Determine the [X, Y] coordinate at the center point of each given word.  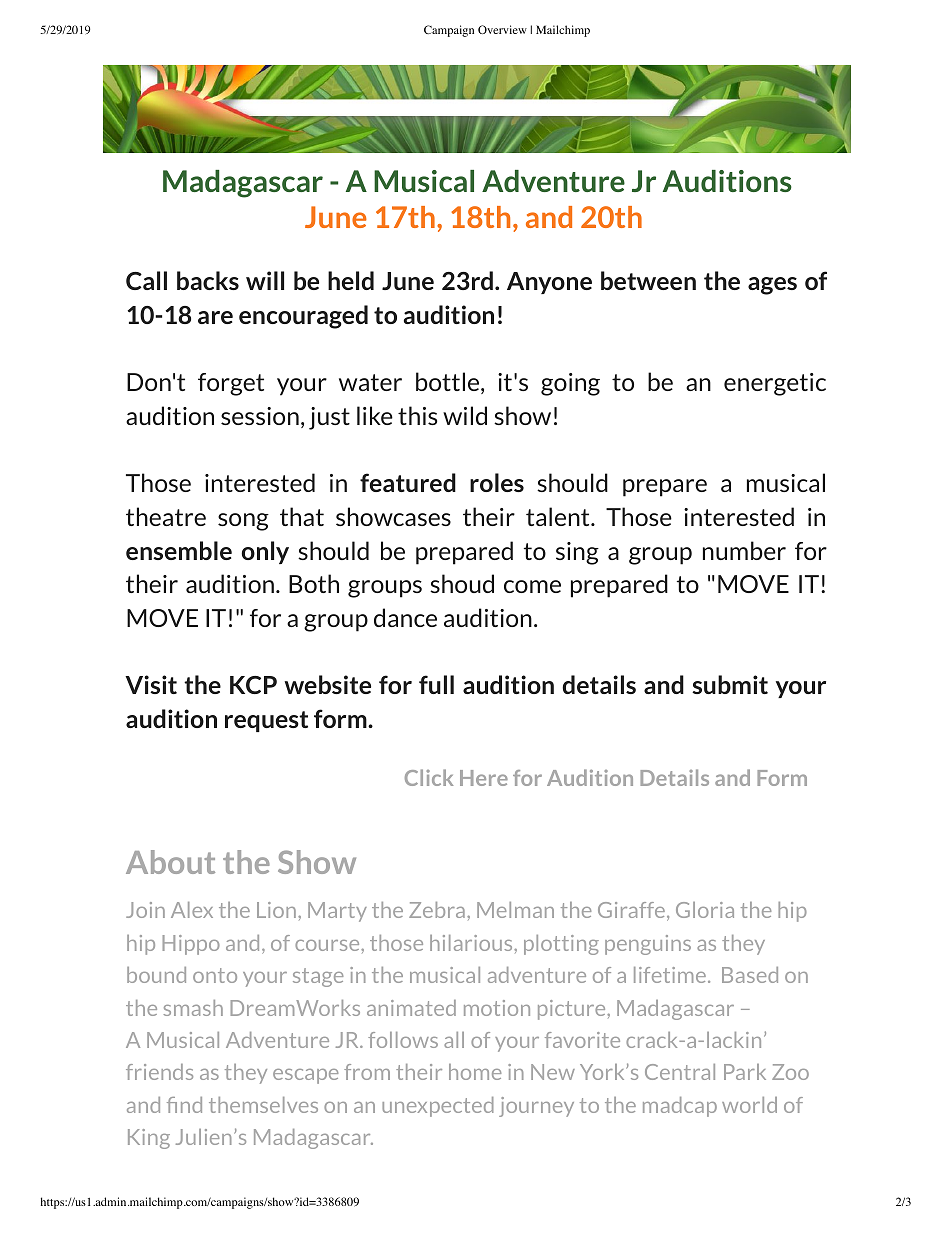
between [648, 280]
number [744, 550]
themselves [263, 1105]
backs [208, 280]
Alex [192, 910]
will [265, 280]
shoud [462, 583]
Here [484, 778]
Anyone [549, 283]
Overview [502, 29]
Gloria [705, 910]
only [265, 552]
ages [772, 286]
